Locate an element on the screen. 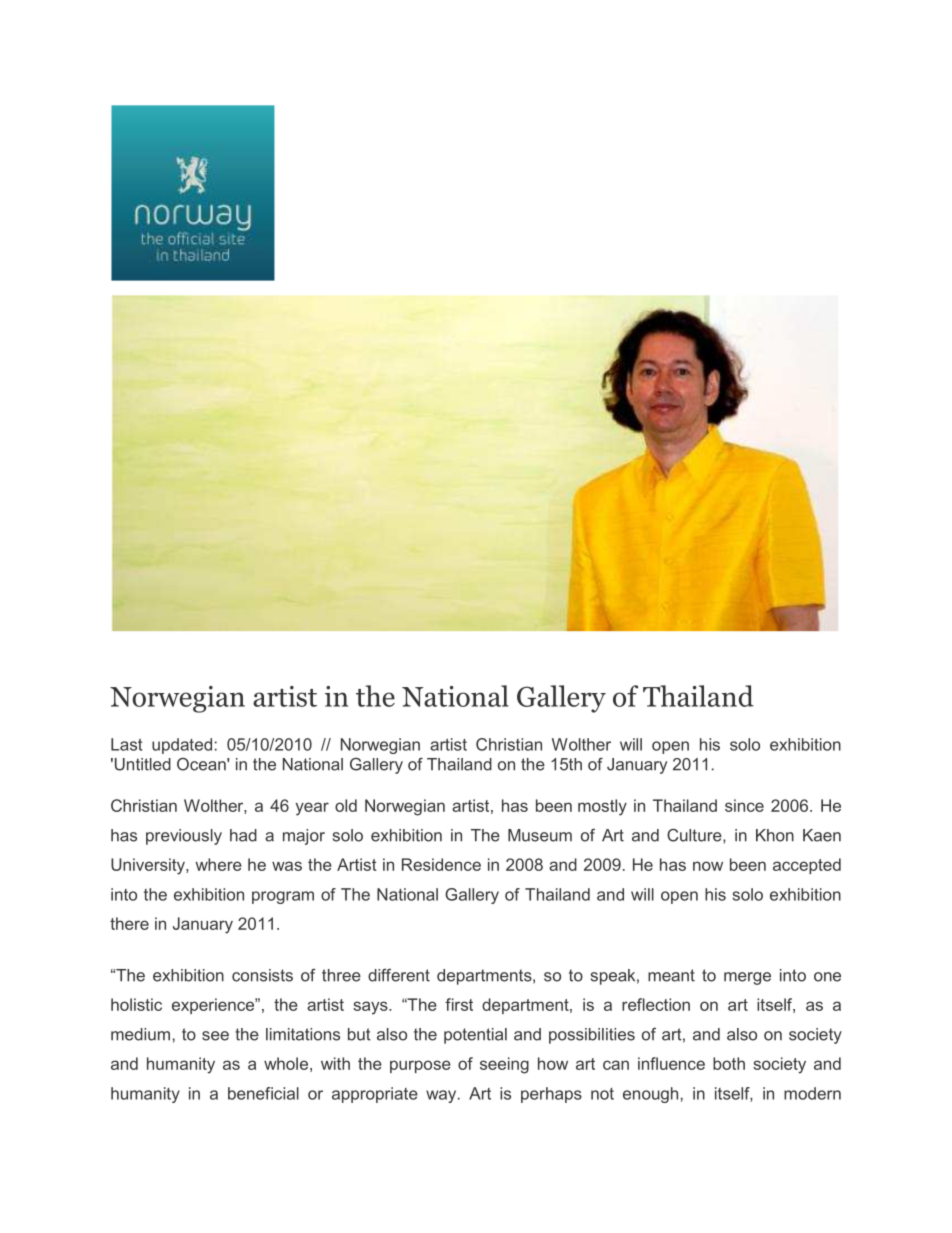 The width and height of the screenshot is (952, 1233). beneficial is located at coordinates (263, 1093).
